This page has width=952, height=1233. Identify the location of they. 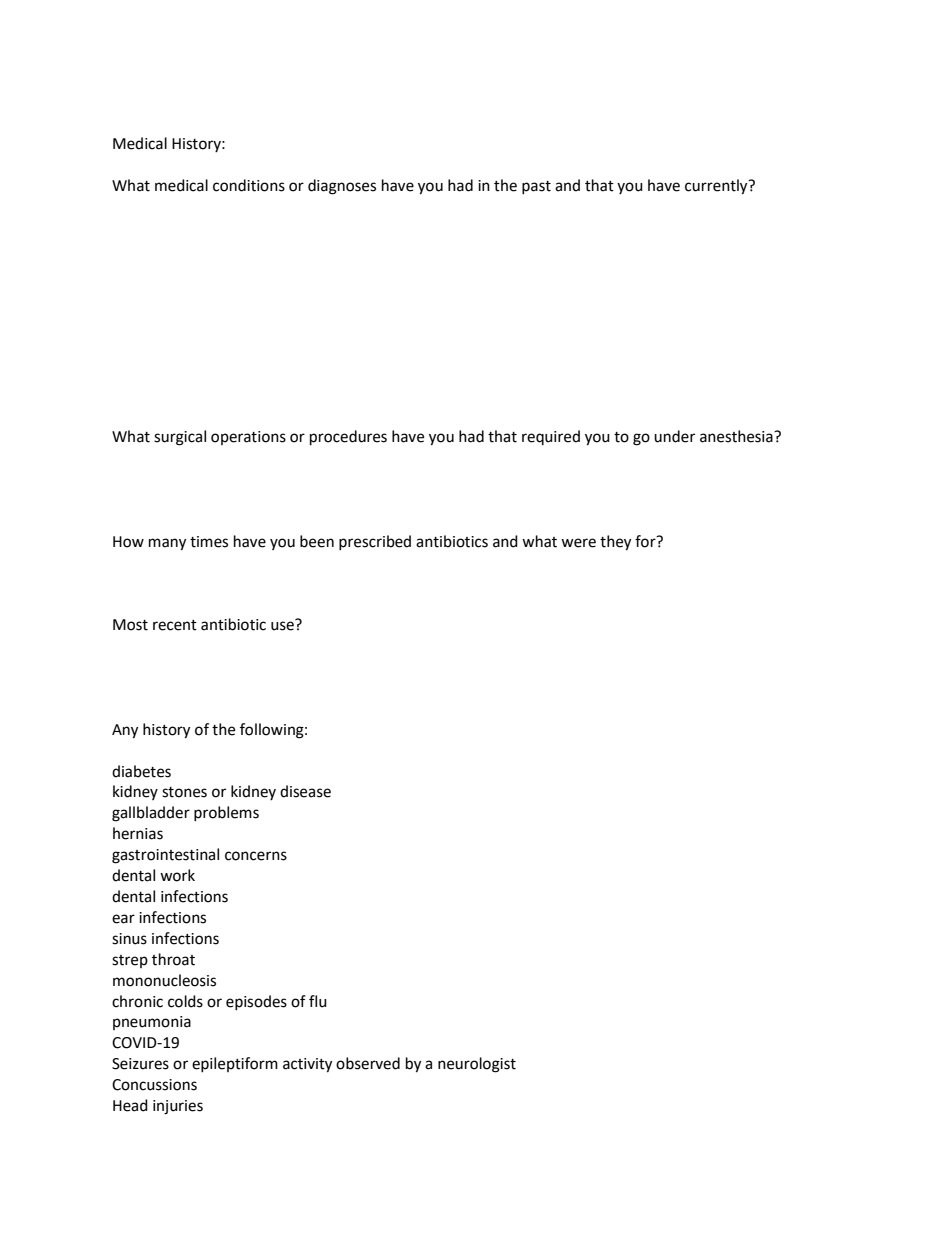
(615, 543).
